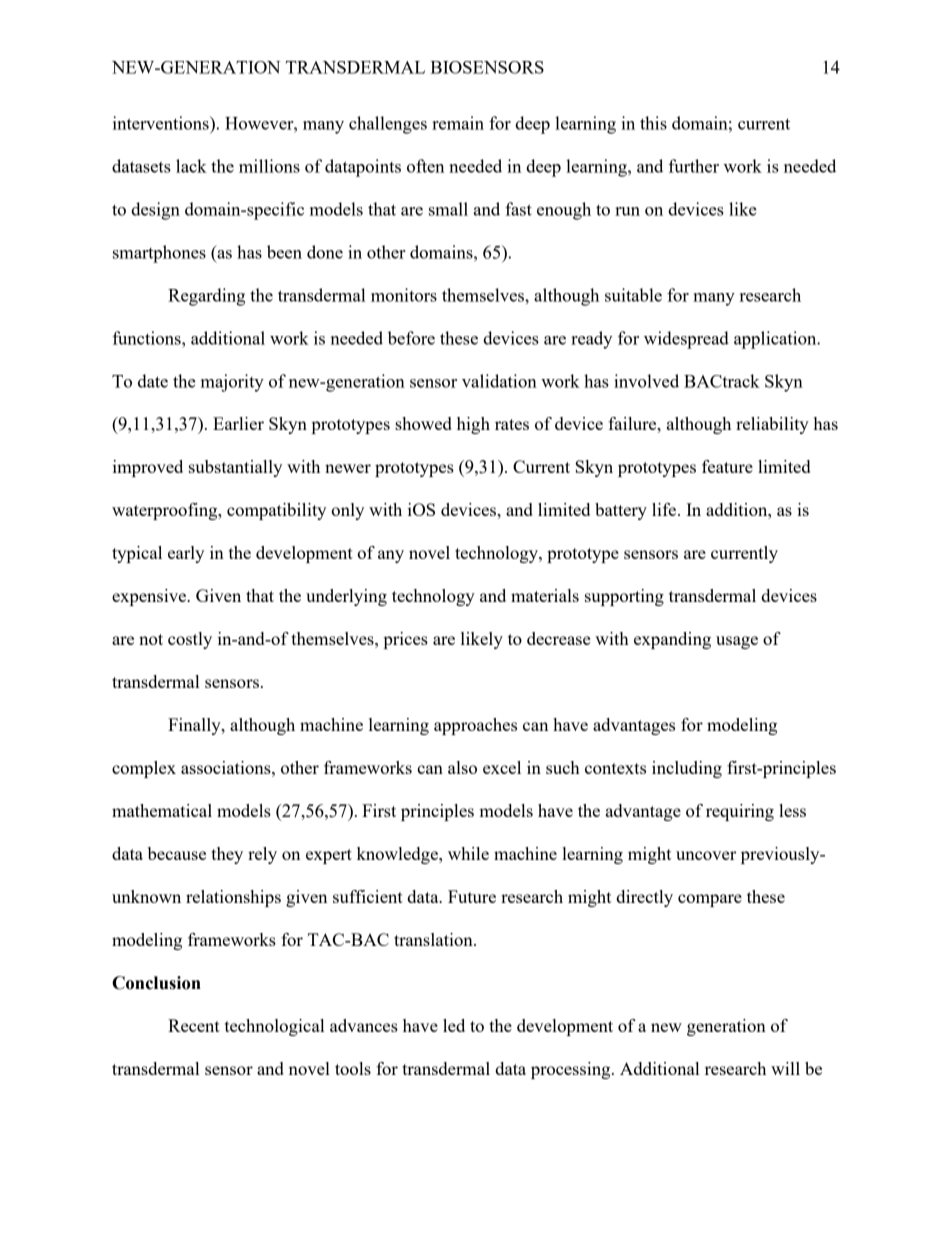 This screenshot has height=1233, width=952. I want to click on remain, so click(458, 123).
